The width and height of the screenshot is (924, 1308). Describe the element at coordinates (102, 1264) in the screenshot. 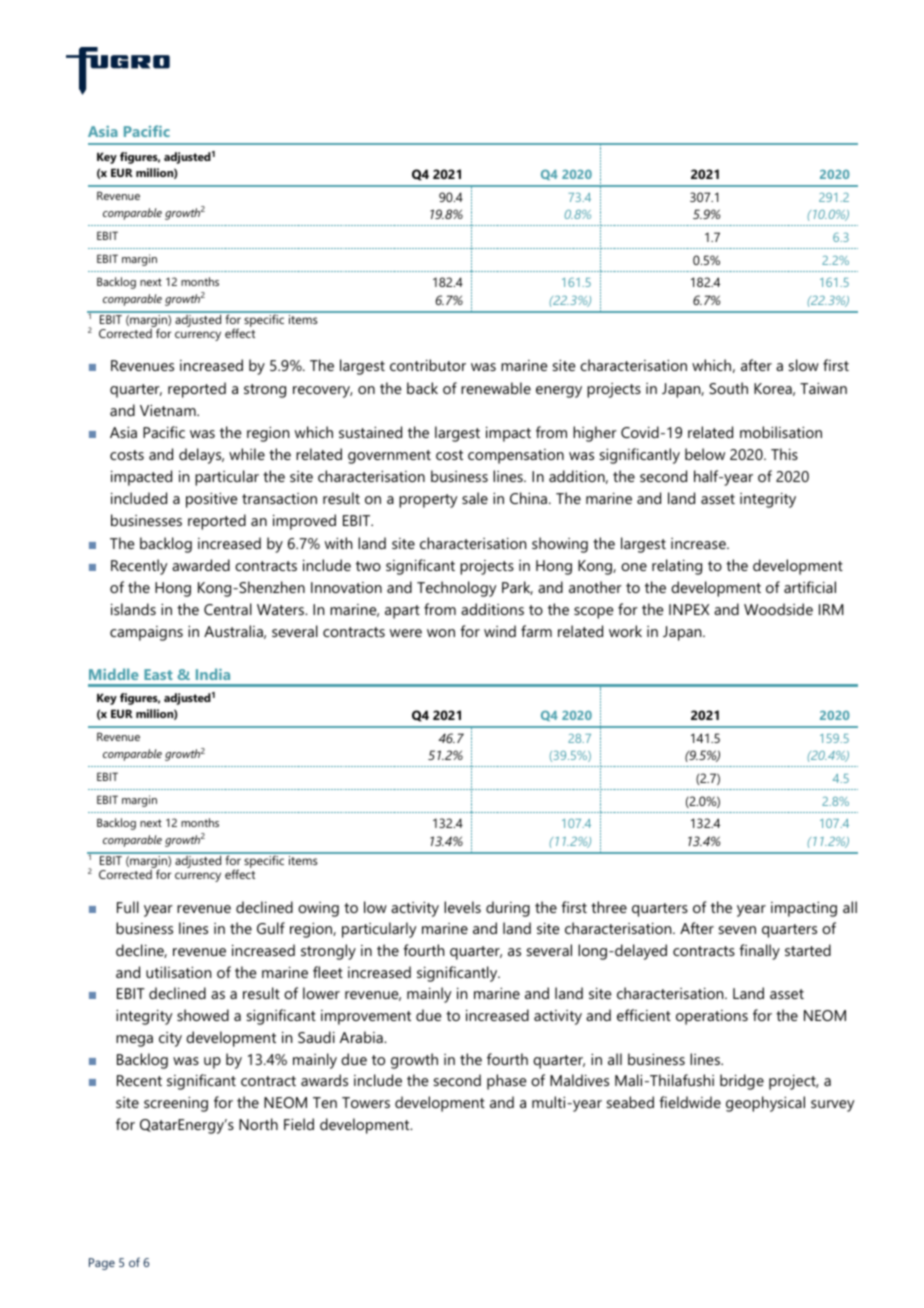

I see `Page` at that location.
